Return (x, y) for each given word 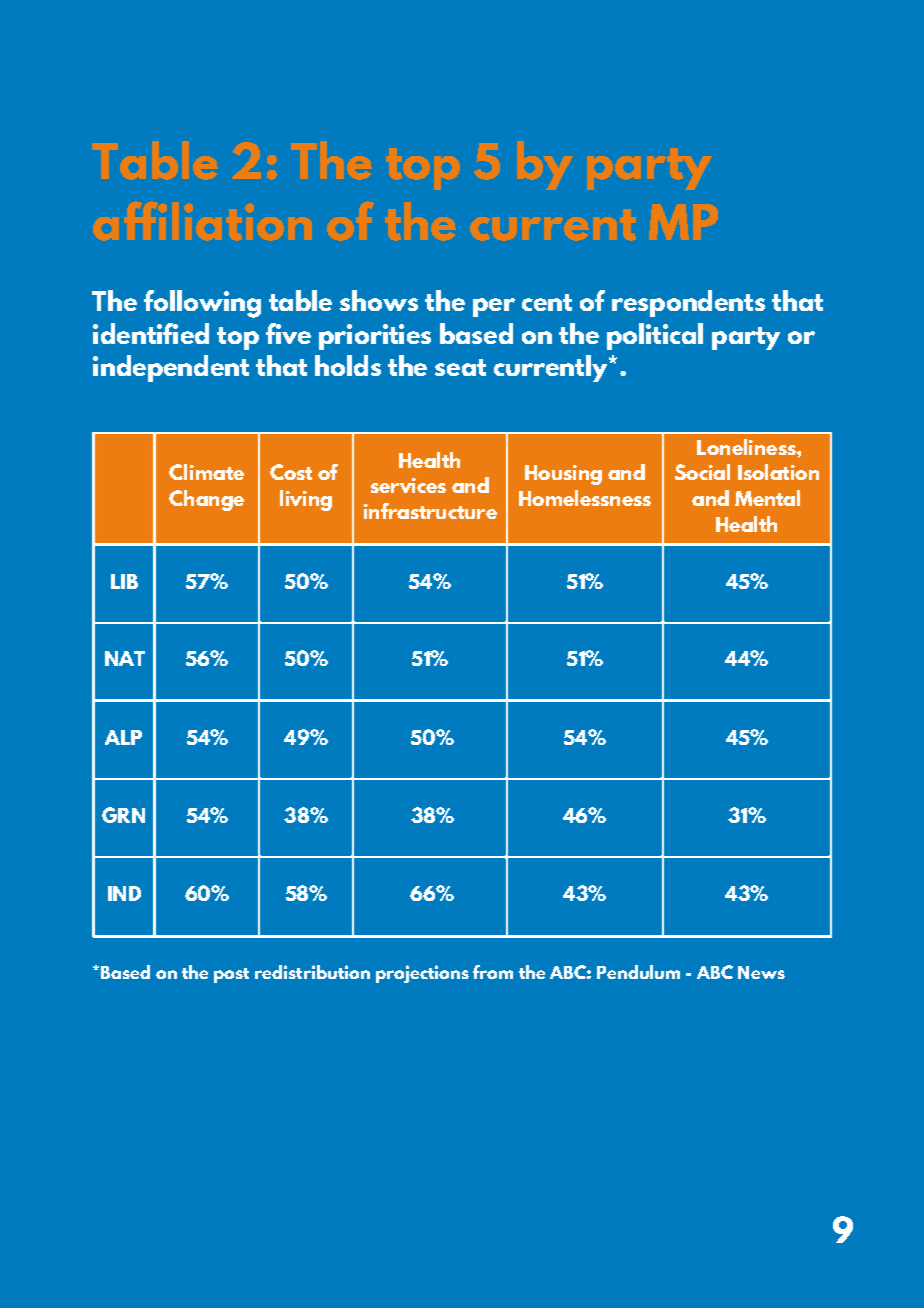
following (202, 304)
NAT (125, 658)
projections (422, 974)
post (231, 975)
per (494, 307)
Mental (767, 498)
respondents (688, 303)
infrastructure (430, 511)
